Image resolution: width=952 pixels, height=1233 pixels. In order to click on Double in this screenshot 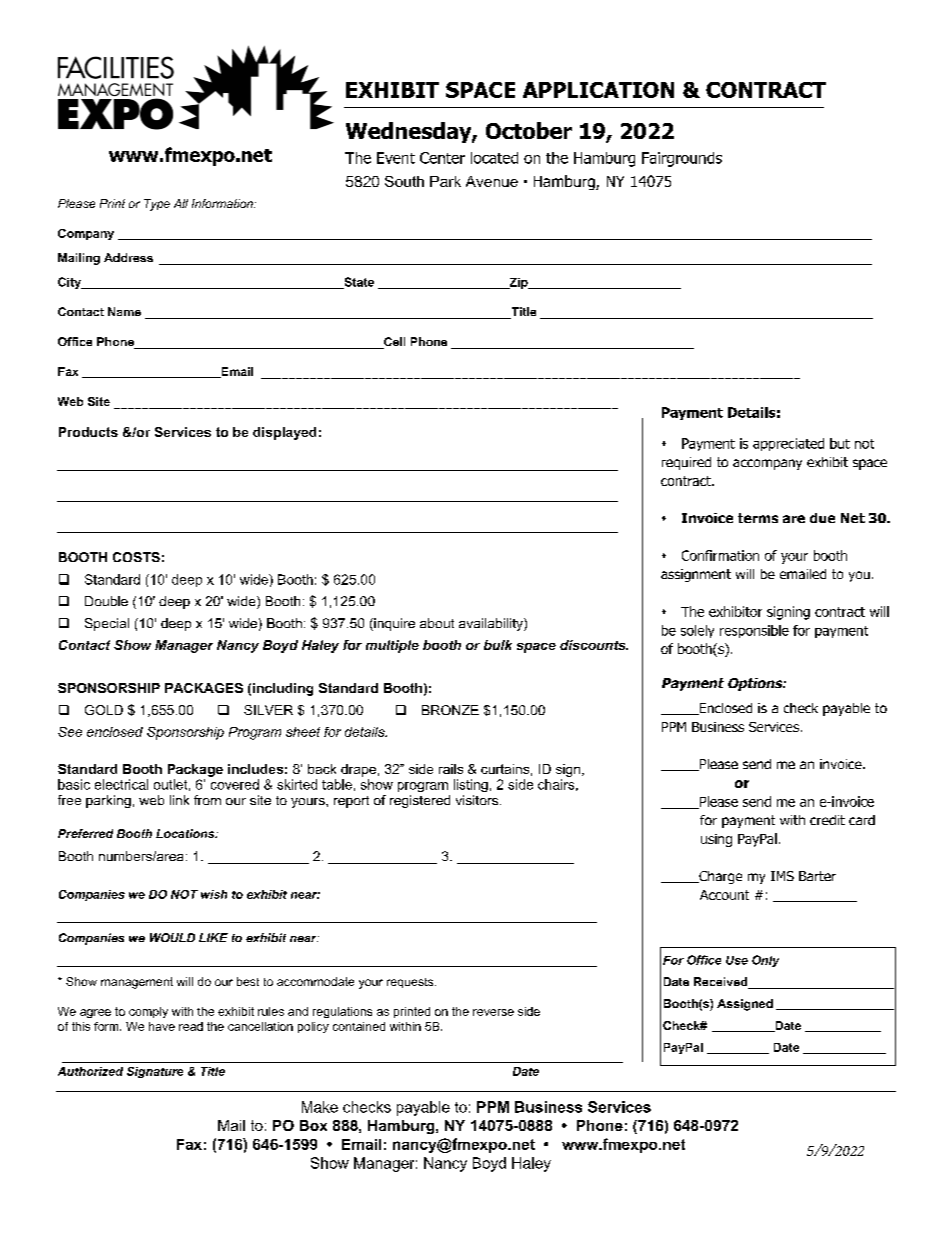, I will do `click(106, 601)`.
